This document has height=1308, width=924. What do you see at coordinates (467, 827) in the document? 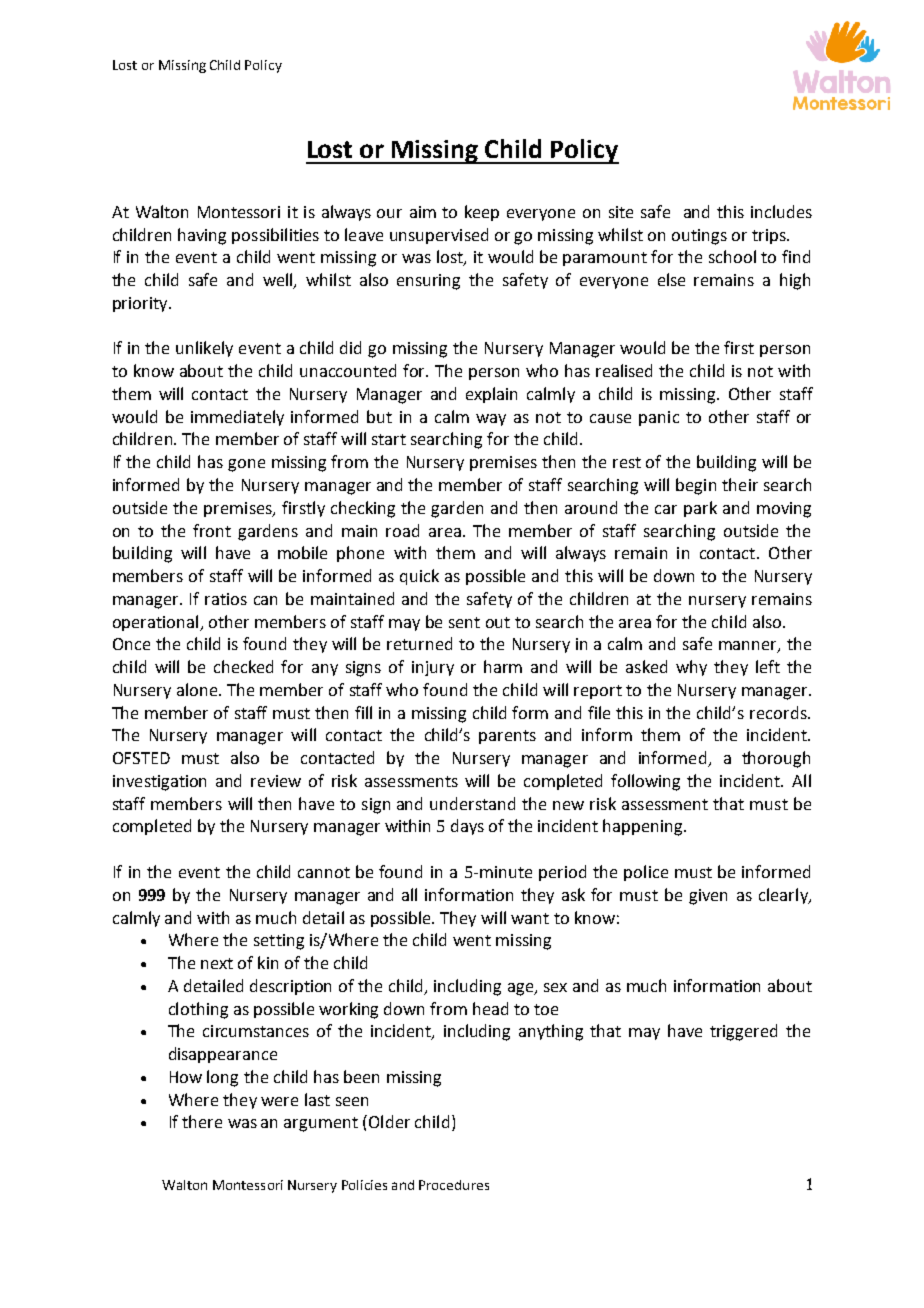
I see `days` at bounding box center [467, 827].
